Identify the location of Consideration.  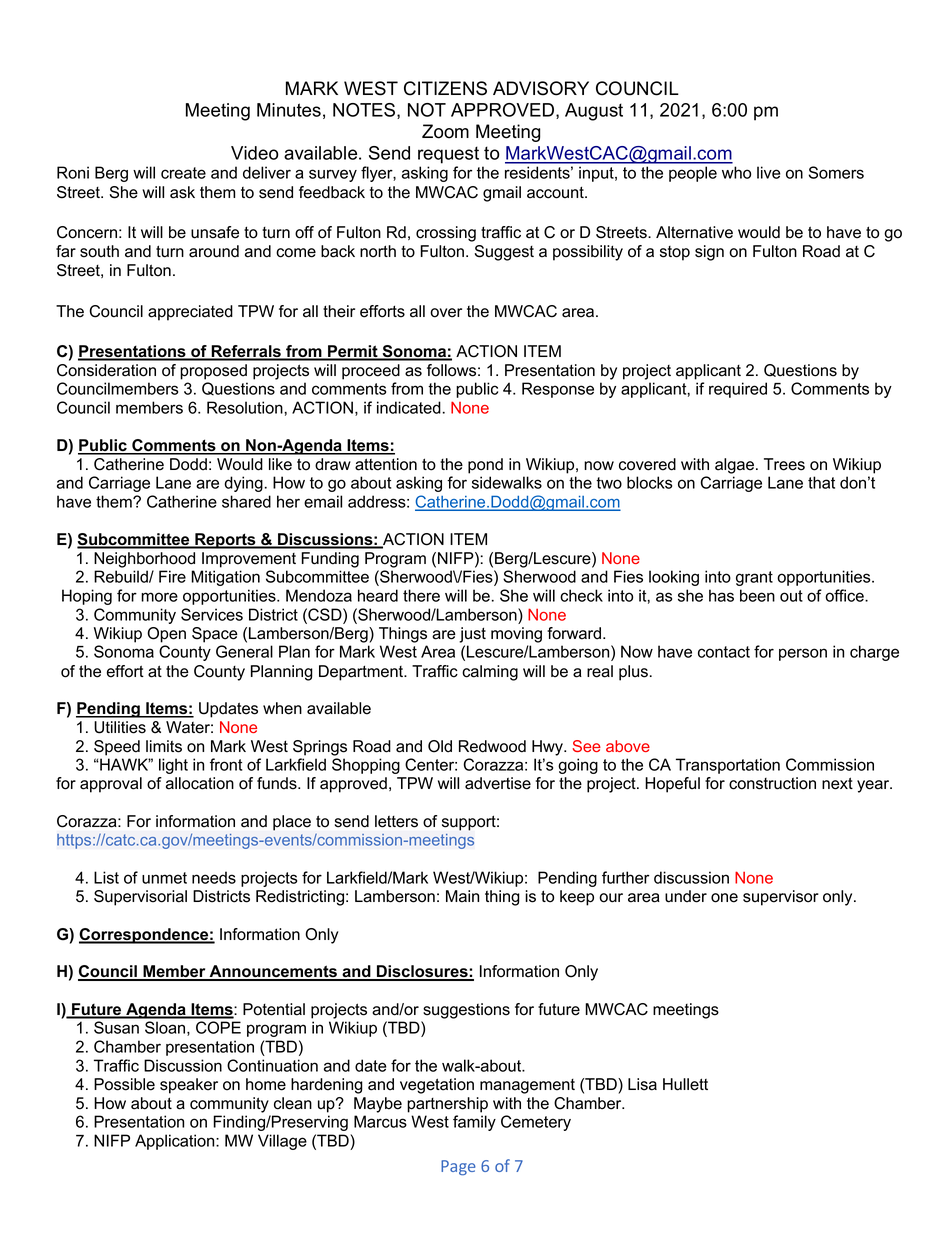
(106, 370).
